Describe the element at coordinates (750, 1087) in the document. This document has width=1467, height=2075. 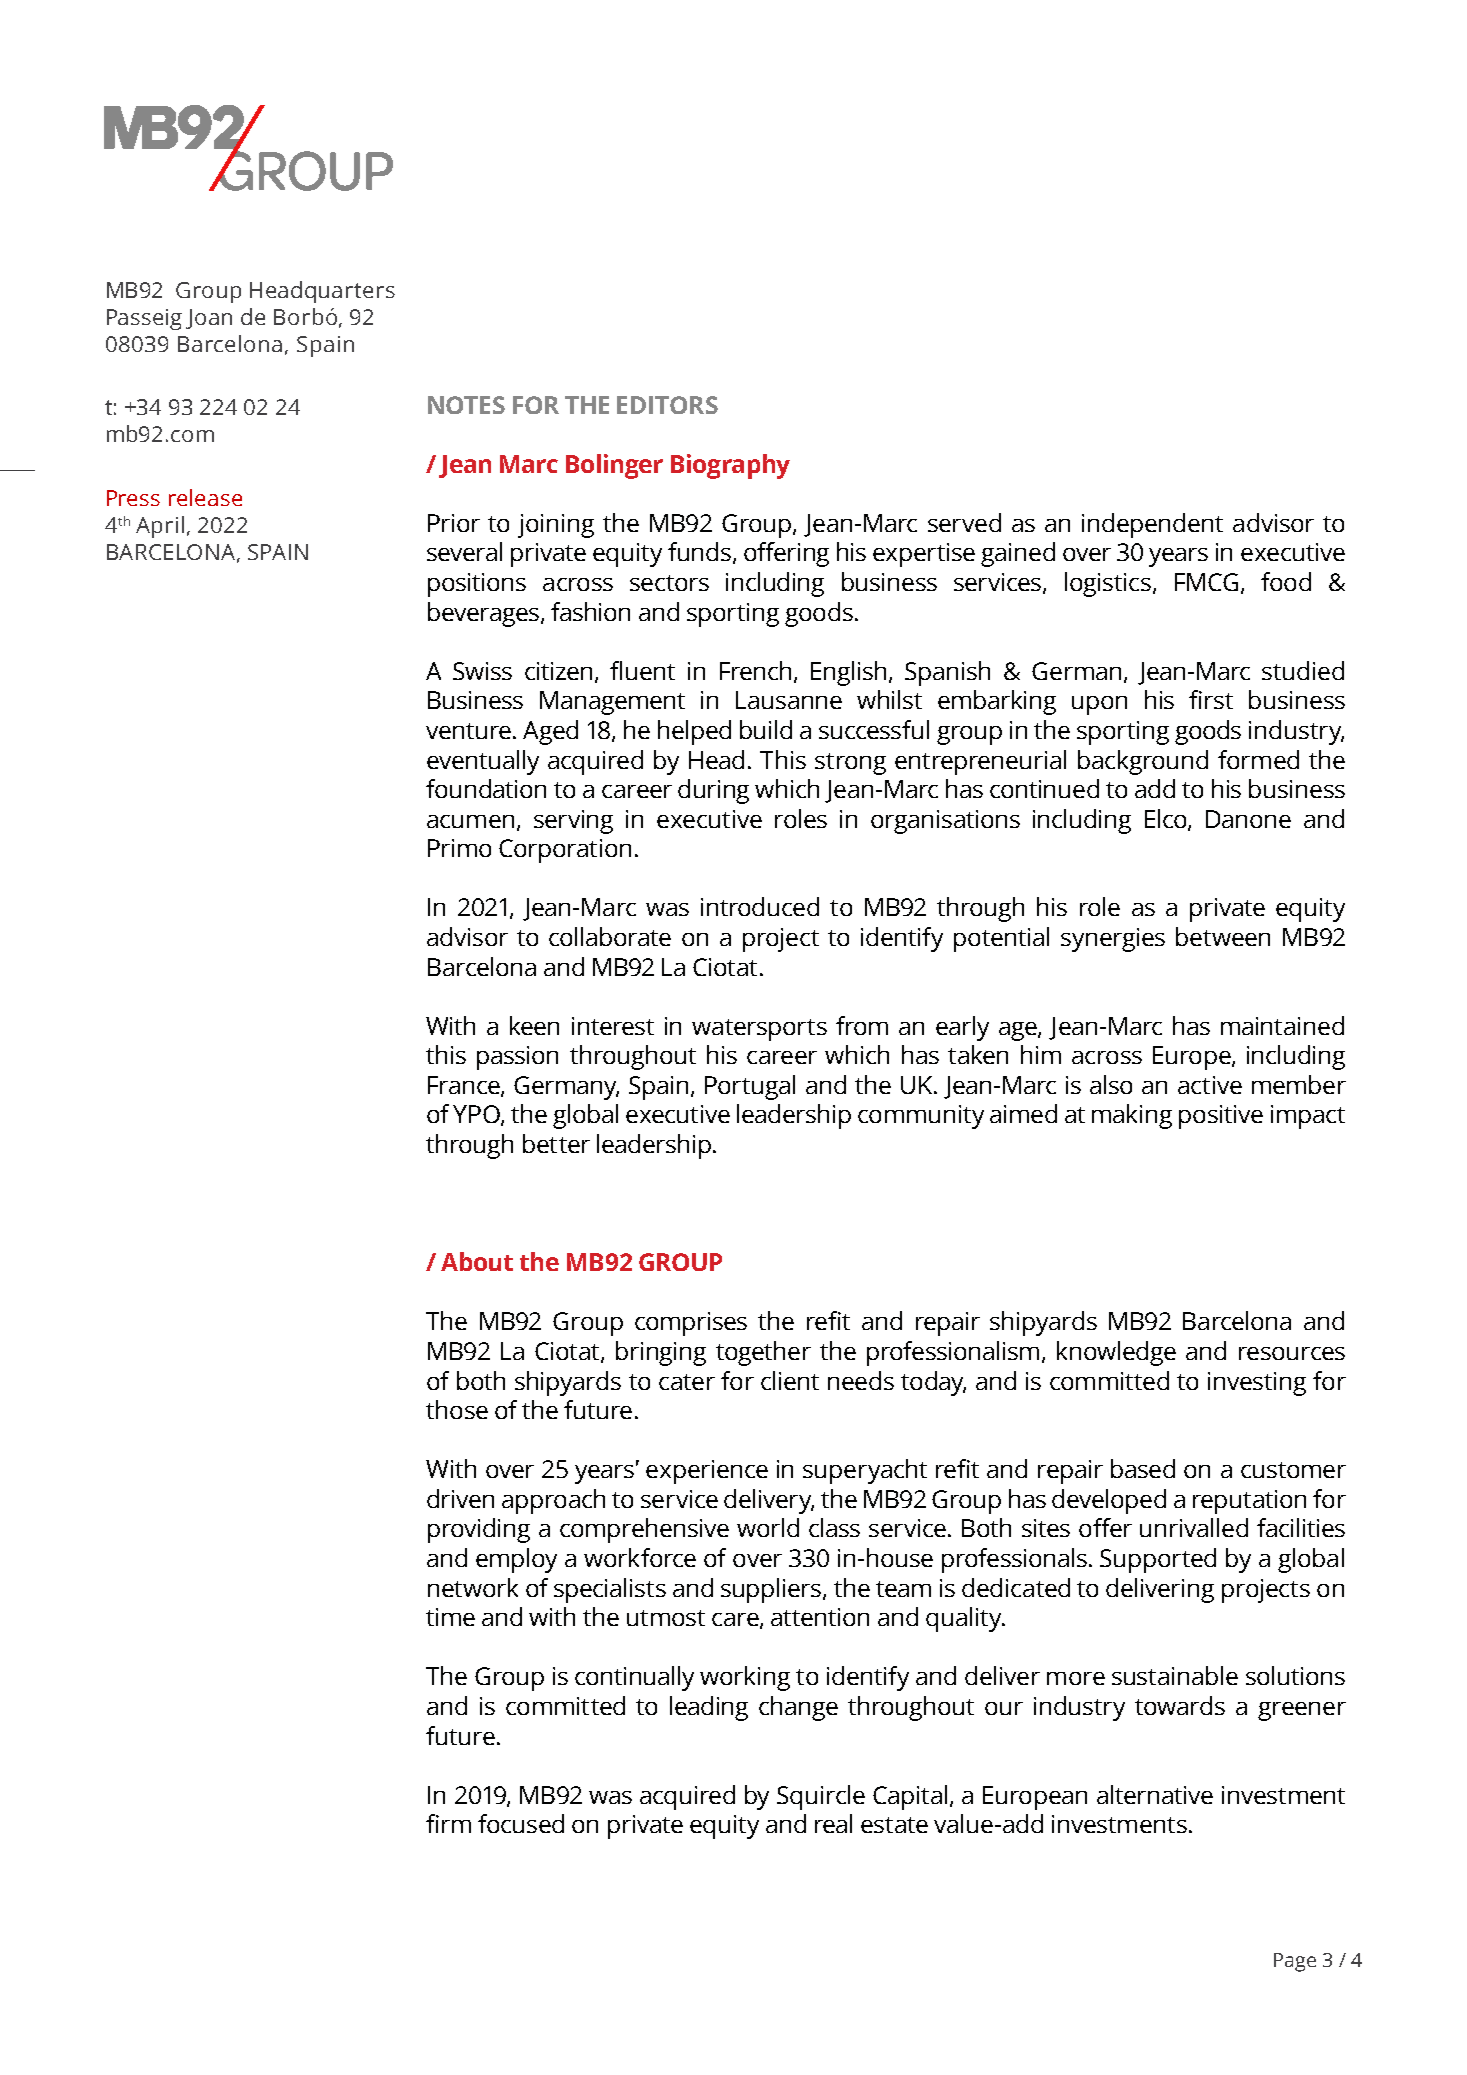
I see `Portugal` at that location.
